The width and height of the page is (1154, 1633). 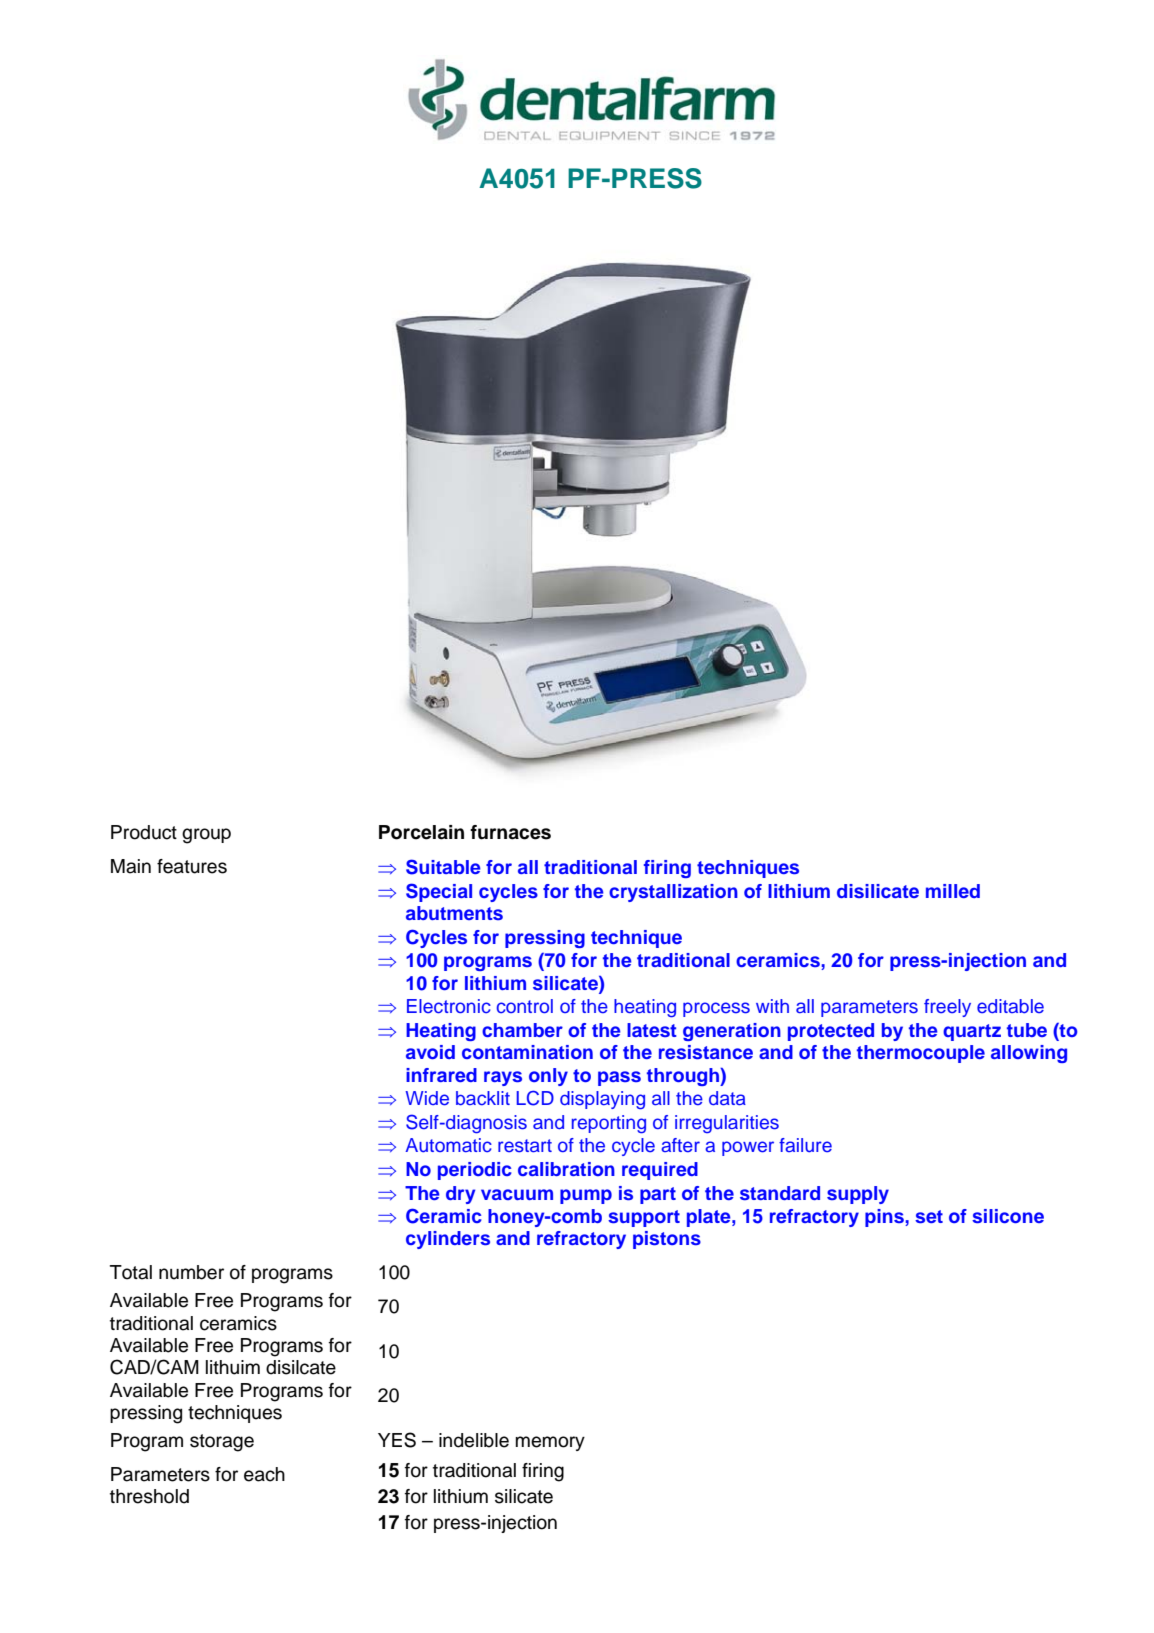 What do you see at coordinates (953, 891) in the page?
I see `milled` at bounding box center [953, 891].
